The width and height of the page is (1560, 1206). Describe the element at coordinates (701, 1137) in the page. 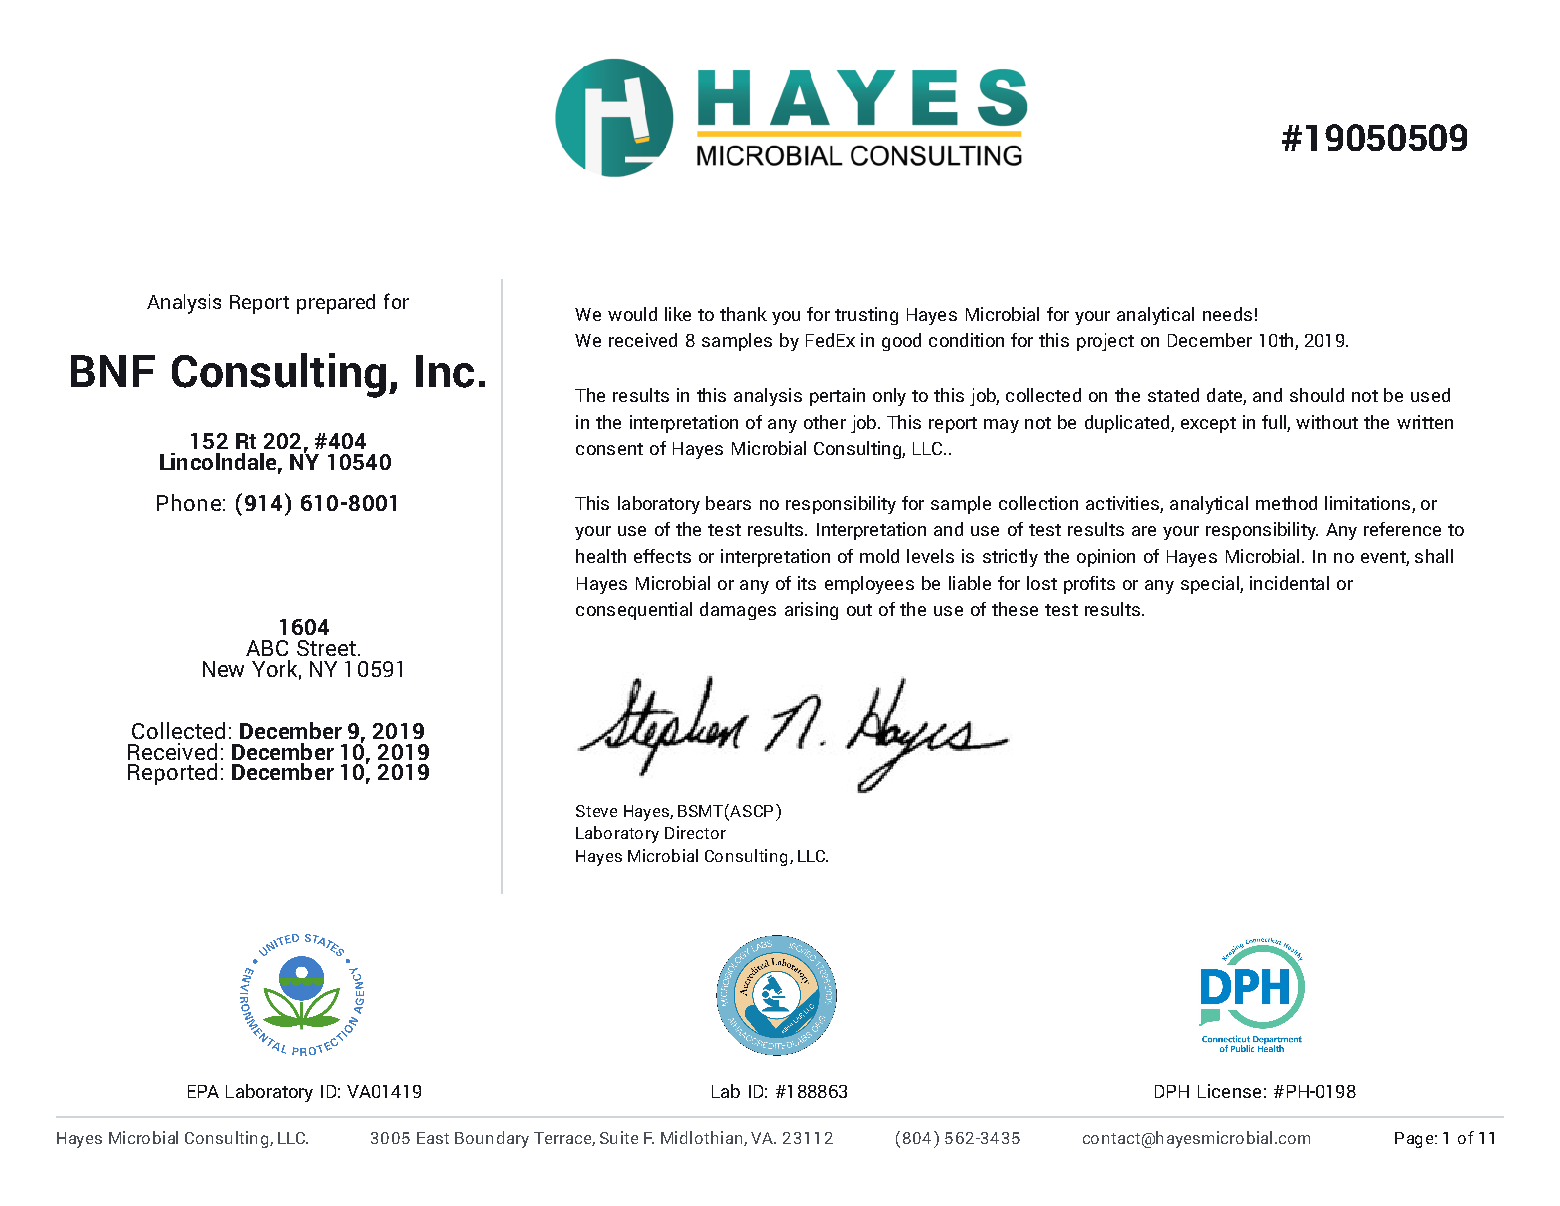

I see `Midlothian` at that location.
